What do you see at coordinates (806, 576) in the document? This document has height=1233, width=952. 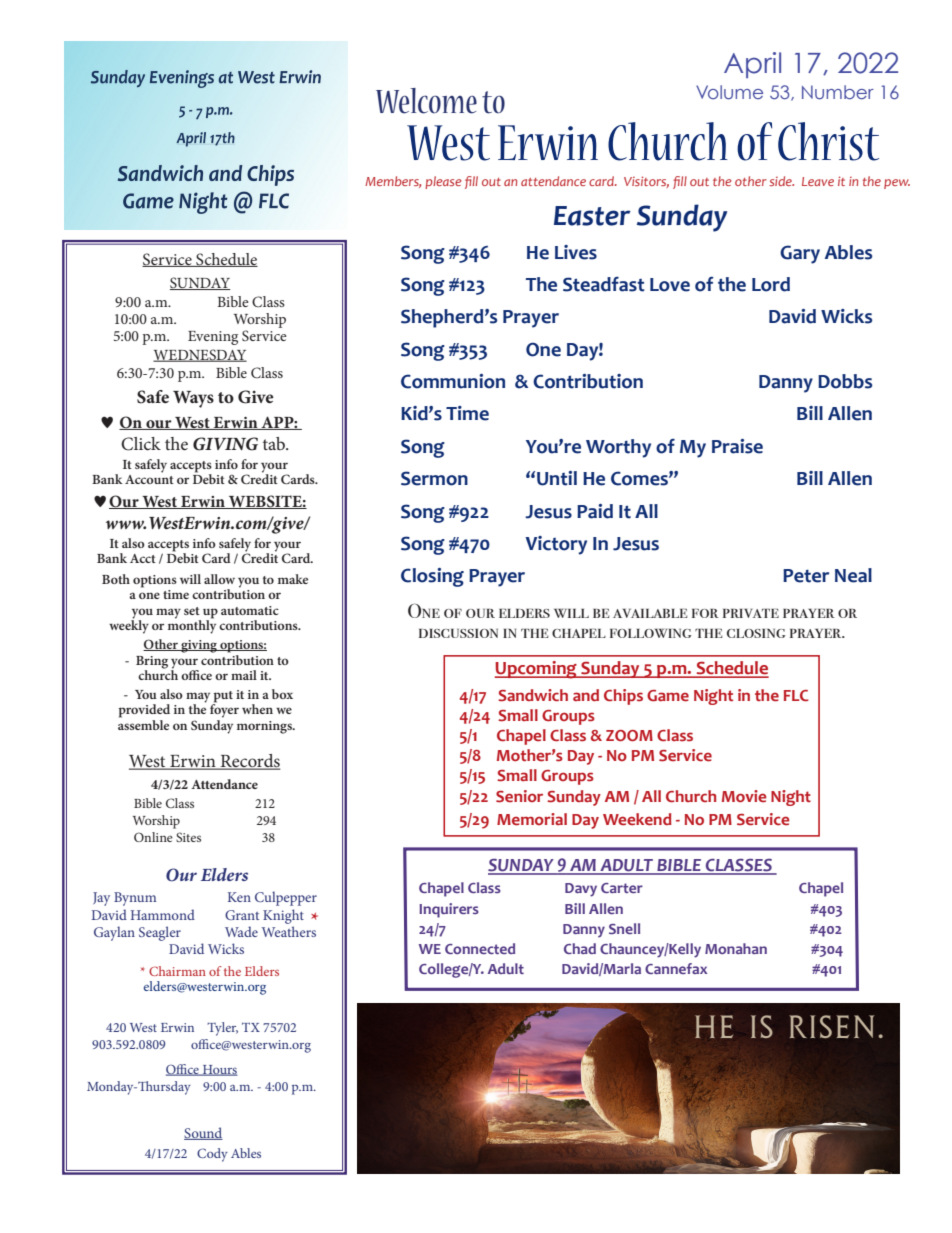 I see `Peter` at bounding box center [806, 576].
